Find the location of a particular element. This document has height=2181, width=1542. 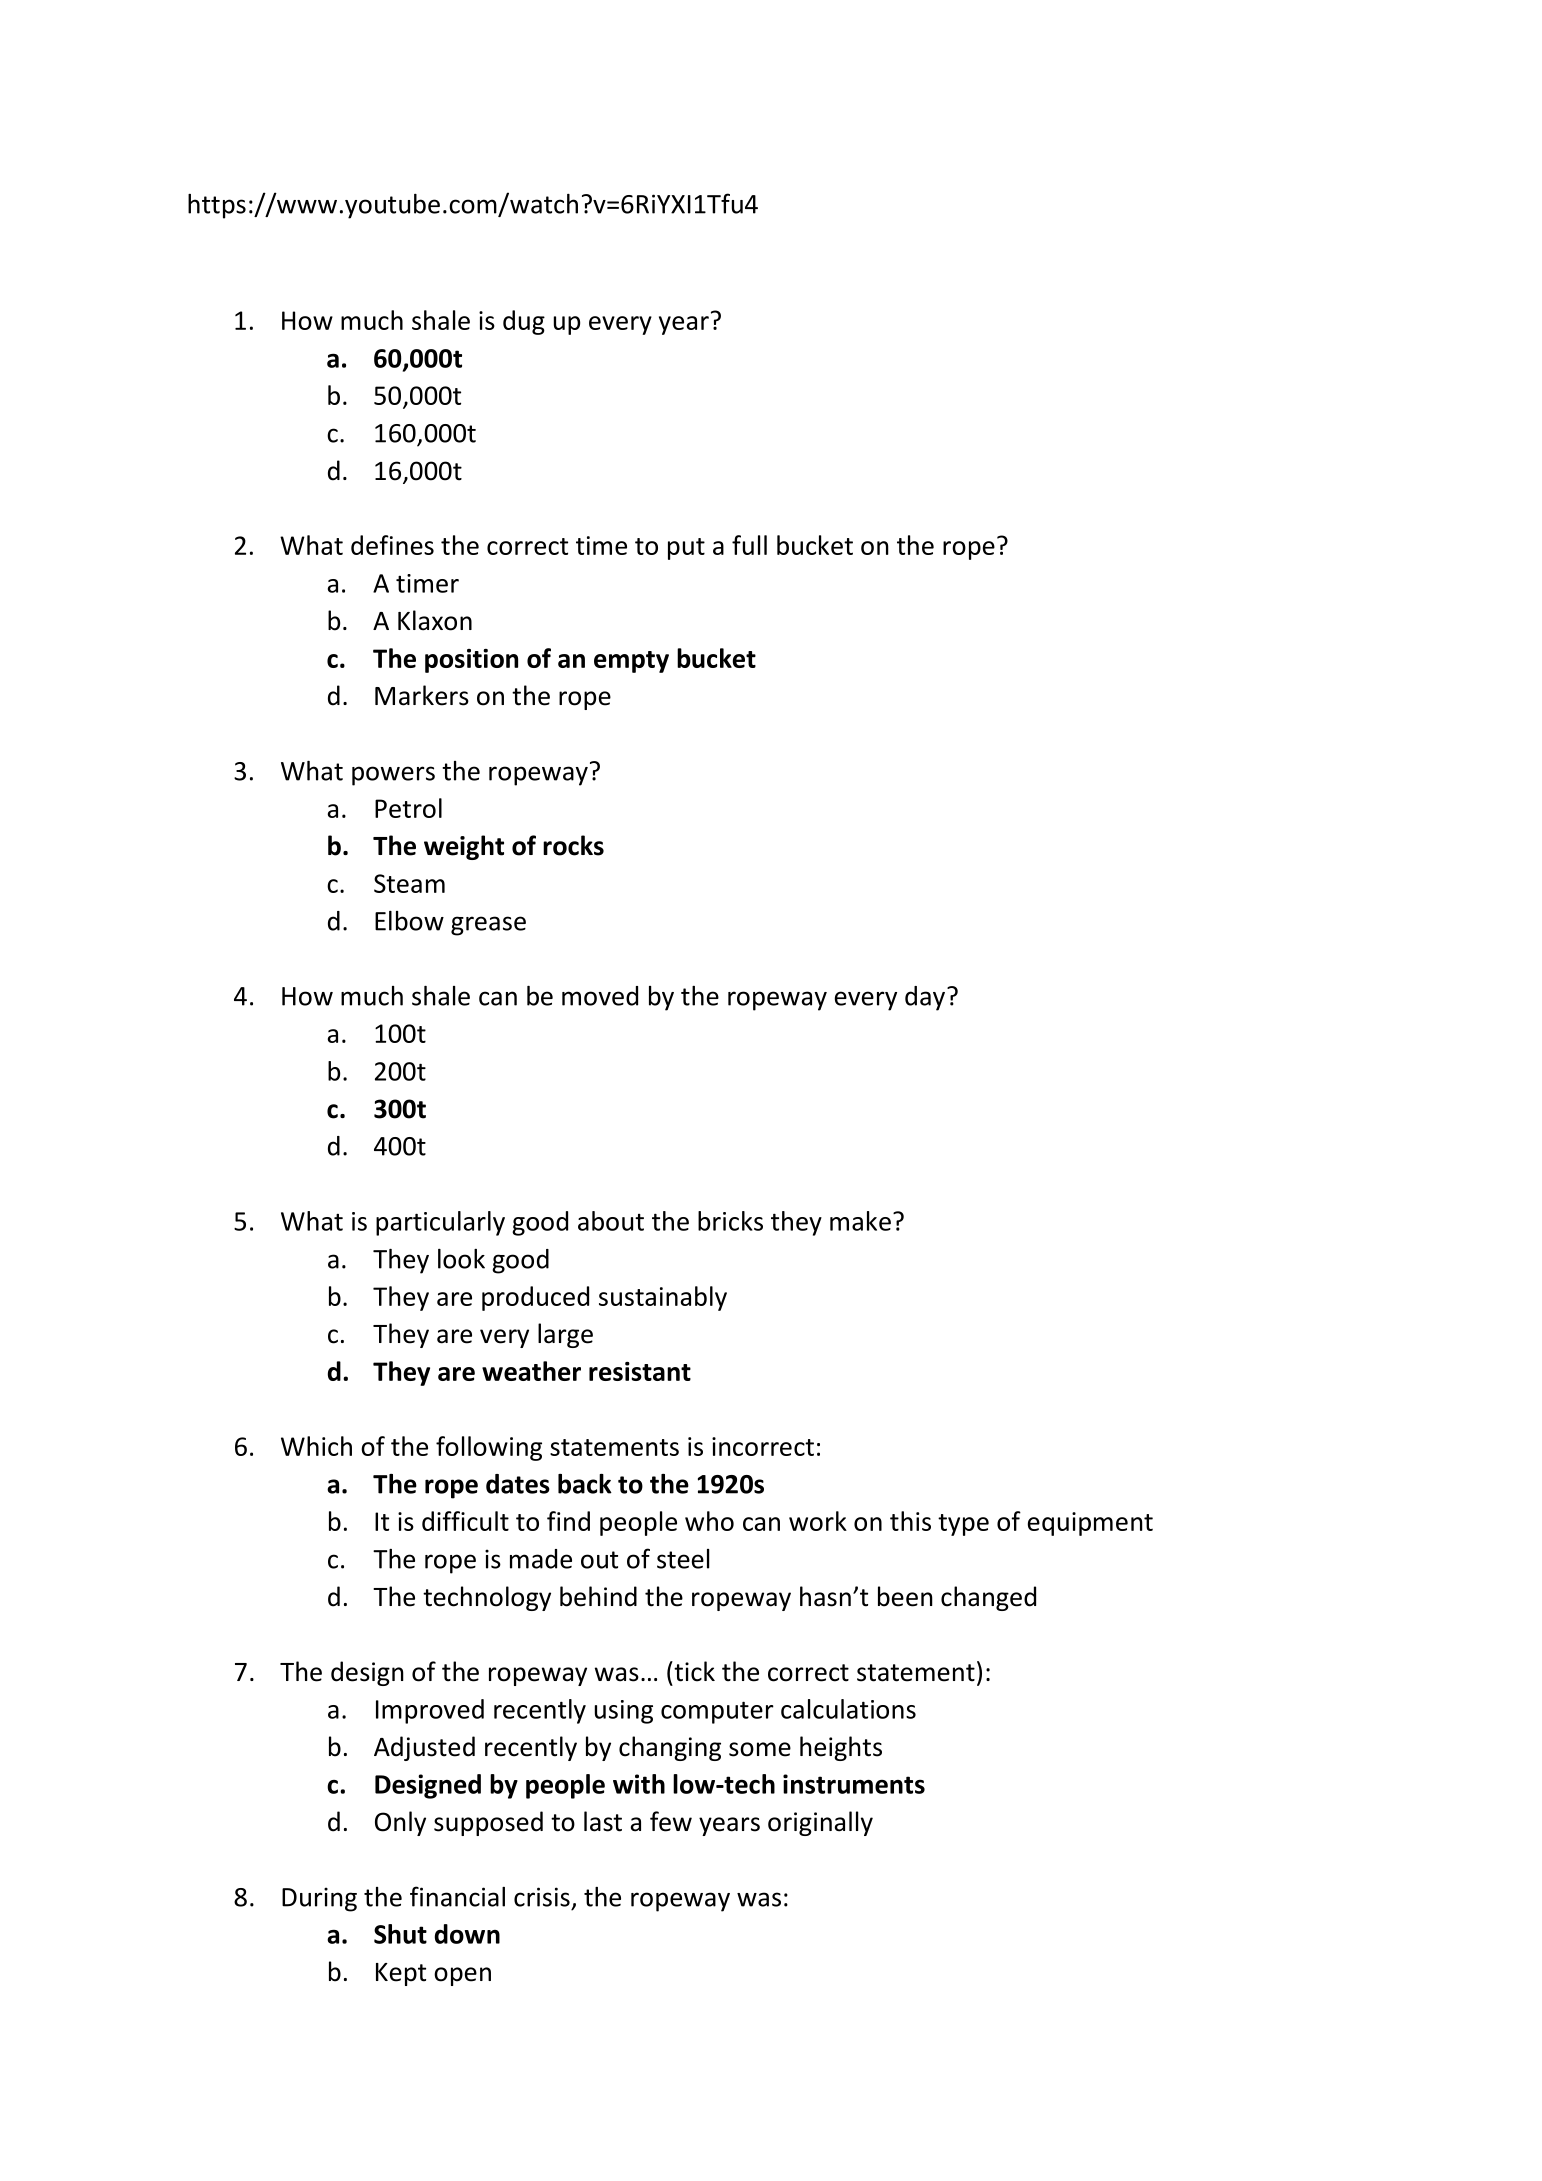

dug is located at coordinates (524, 322).
